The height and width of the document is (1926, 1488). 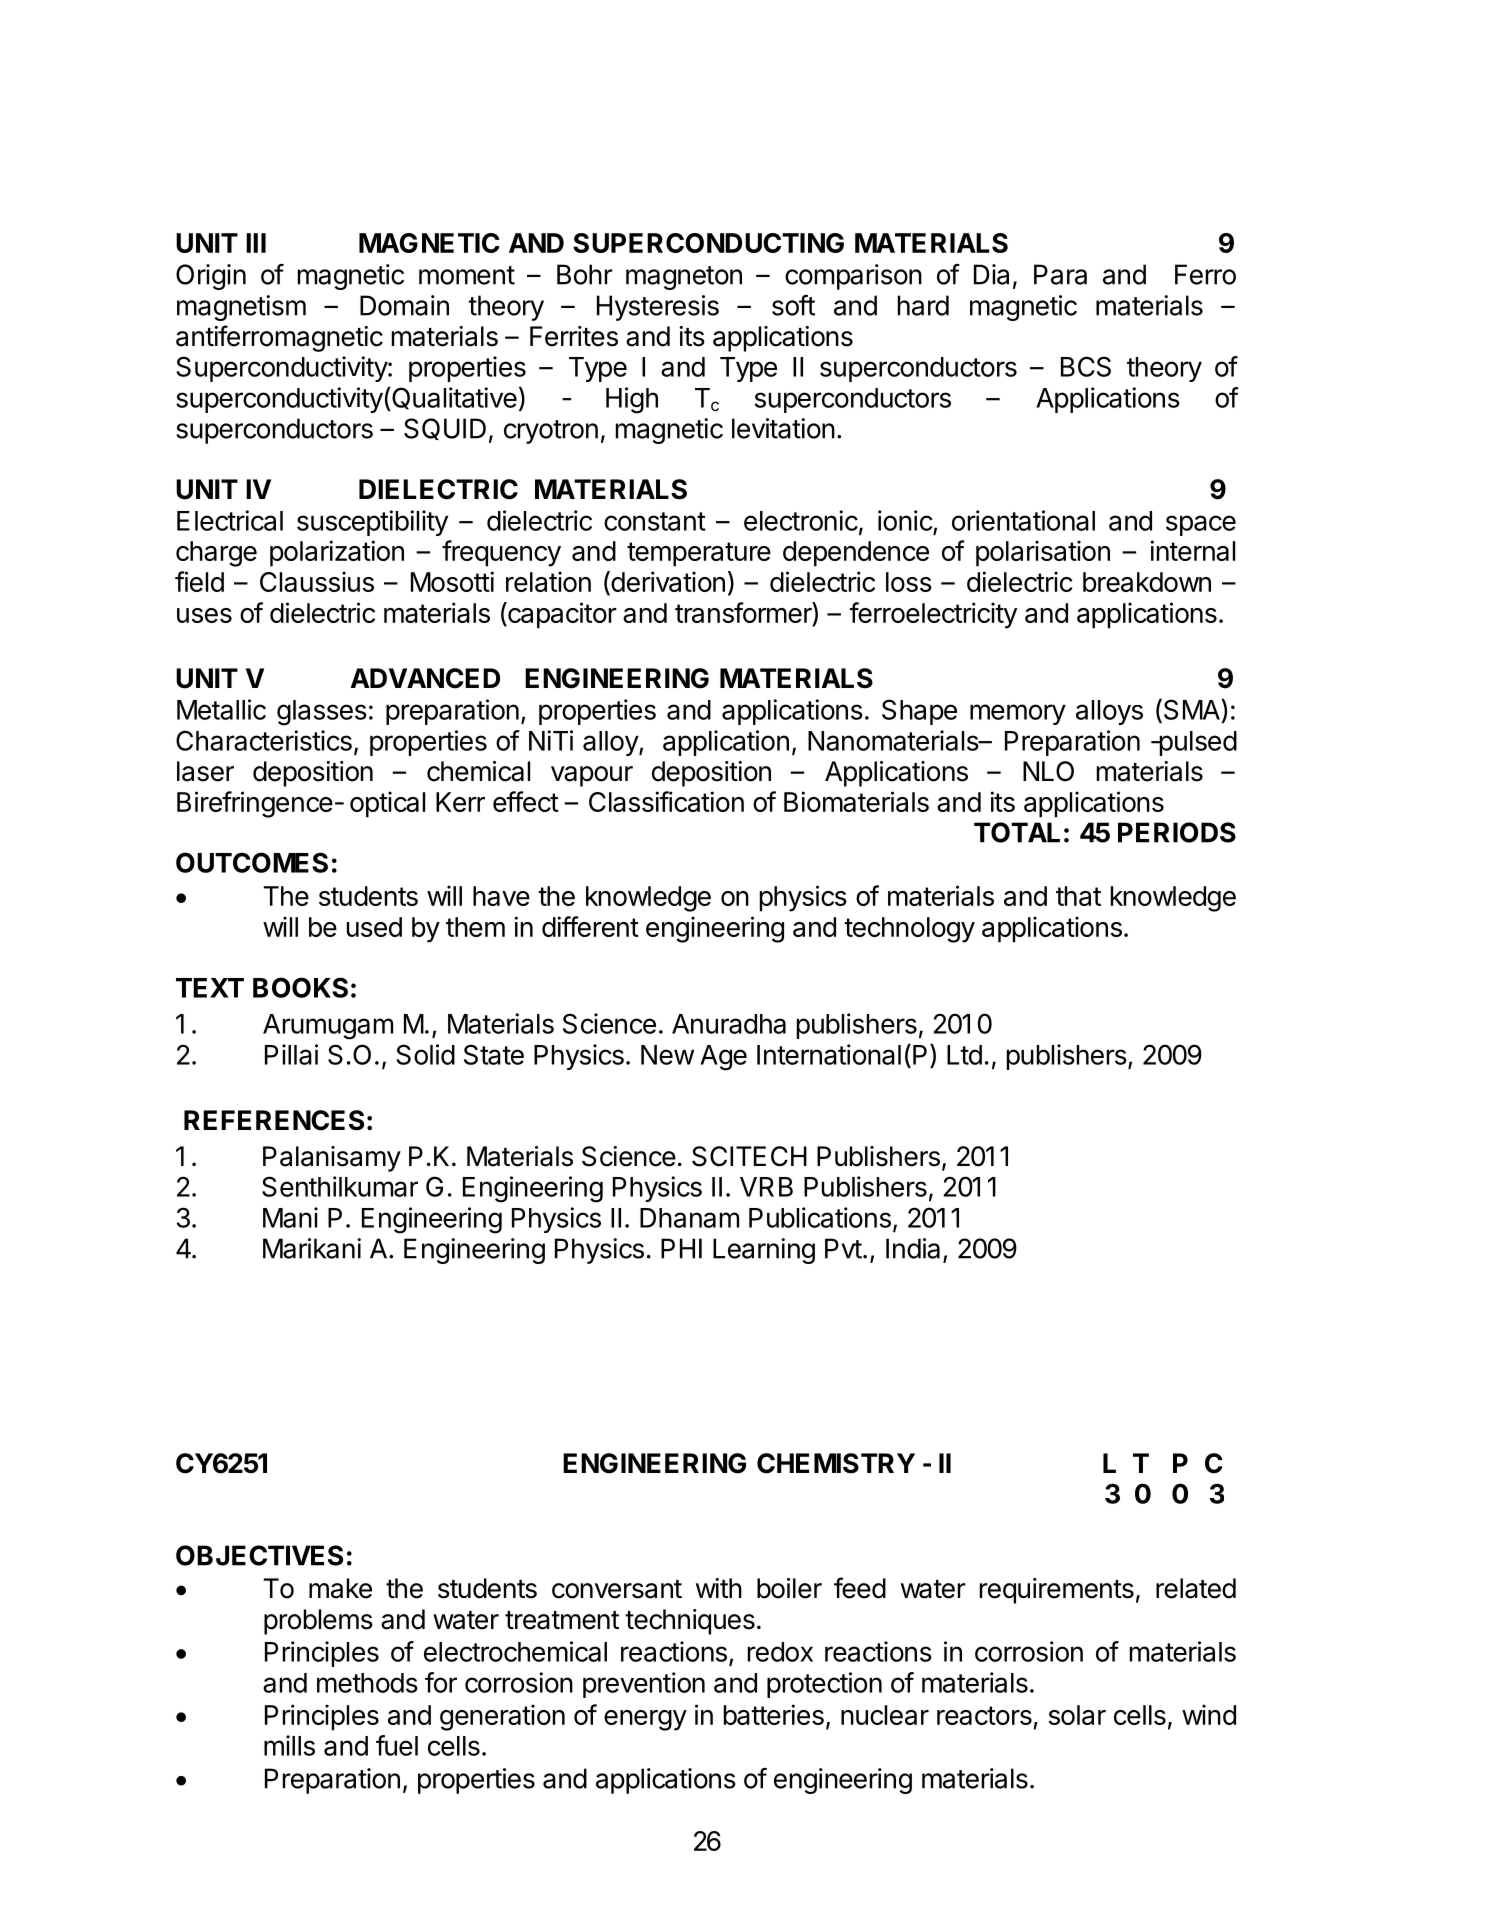 What do you see at coordinates (658, 308) in the document?
I see `Hysteresis` at bounding box center [658, 308].
